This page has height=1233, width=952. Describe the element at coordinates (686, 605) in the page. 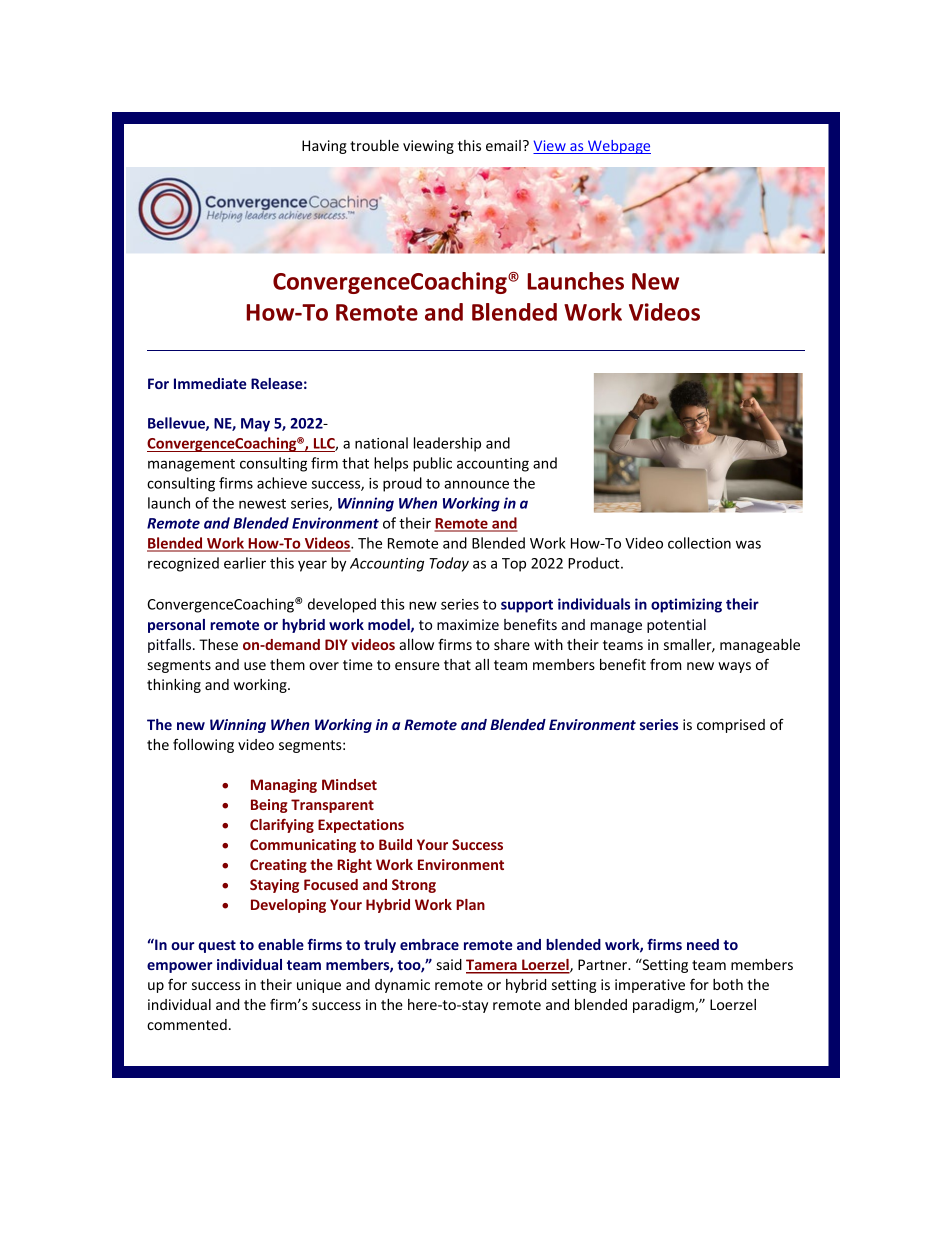

I see `optimizing` at that location.
